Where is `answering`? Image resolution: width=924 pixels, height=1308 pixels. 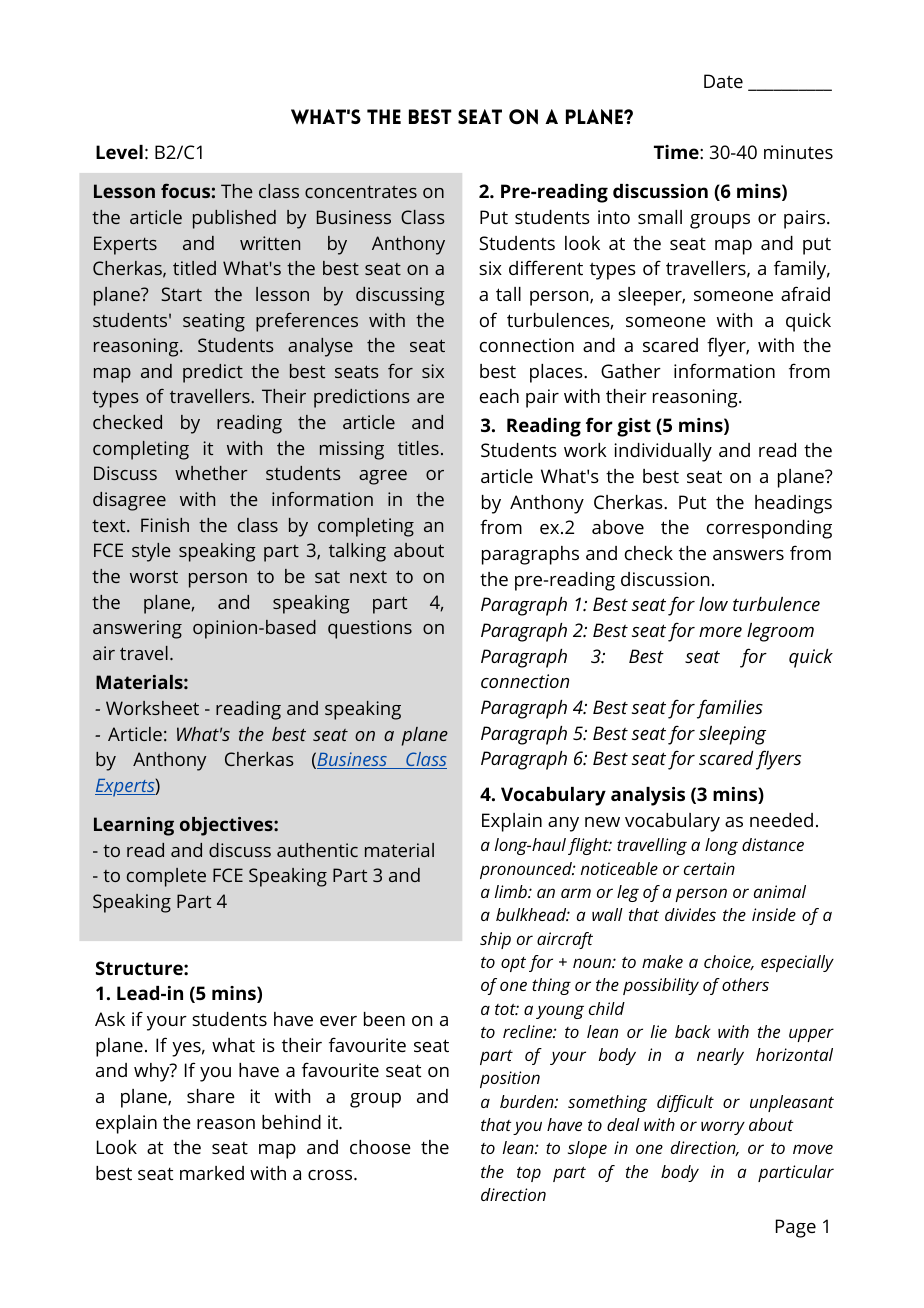 answering is located at coordinates (137, 629).
